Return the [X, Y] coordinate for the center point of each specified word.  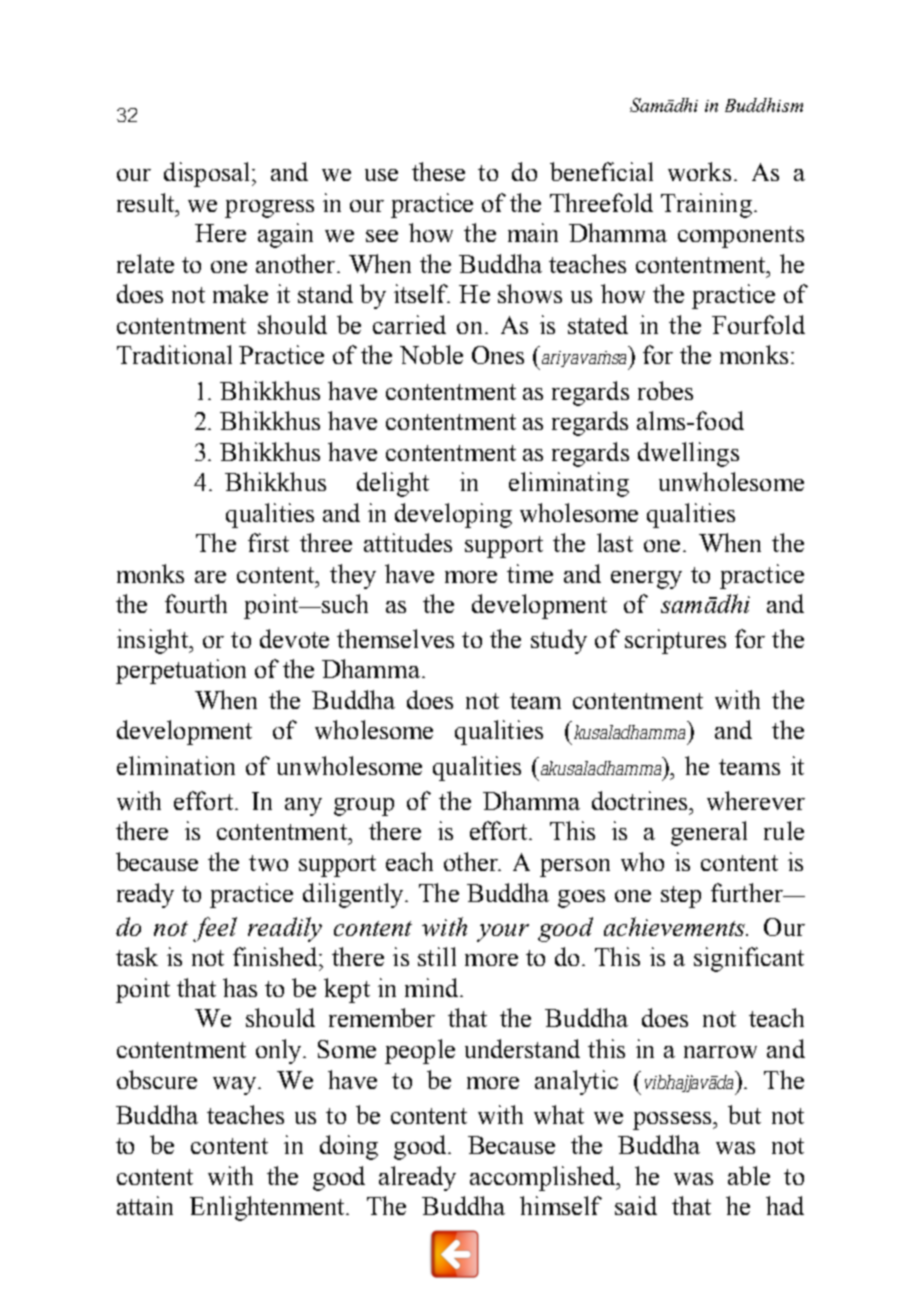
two [268, 863]
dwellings [688, 454]
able [749, 1175]
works [699, 171]
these [438, 171]
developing [453, 515]
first [268, 542]
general [709, 833]
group [364, 807]
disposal [206, 174]
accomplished [544, 1178]
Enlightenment [269, 1208]
